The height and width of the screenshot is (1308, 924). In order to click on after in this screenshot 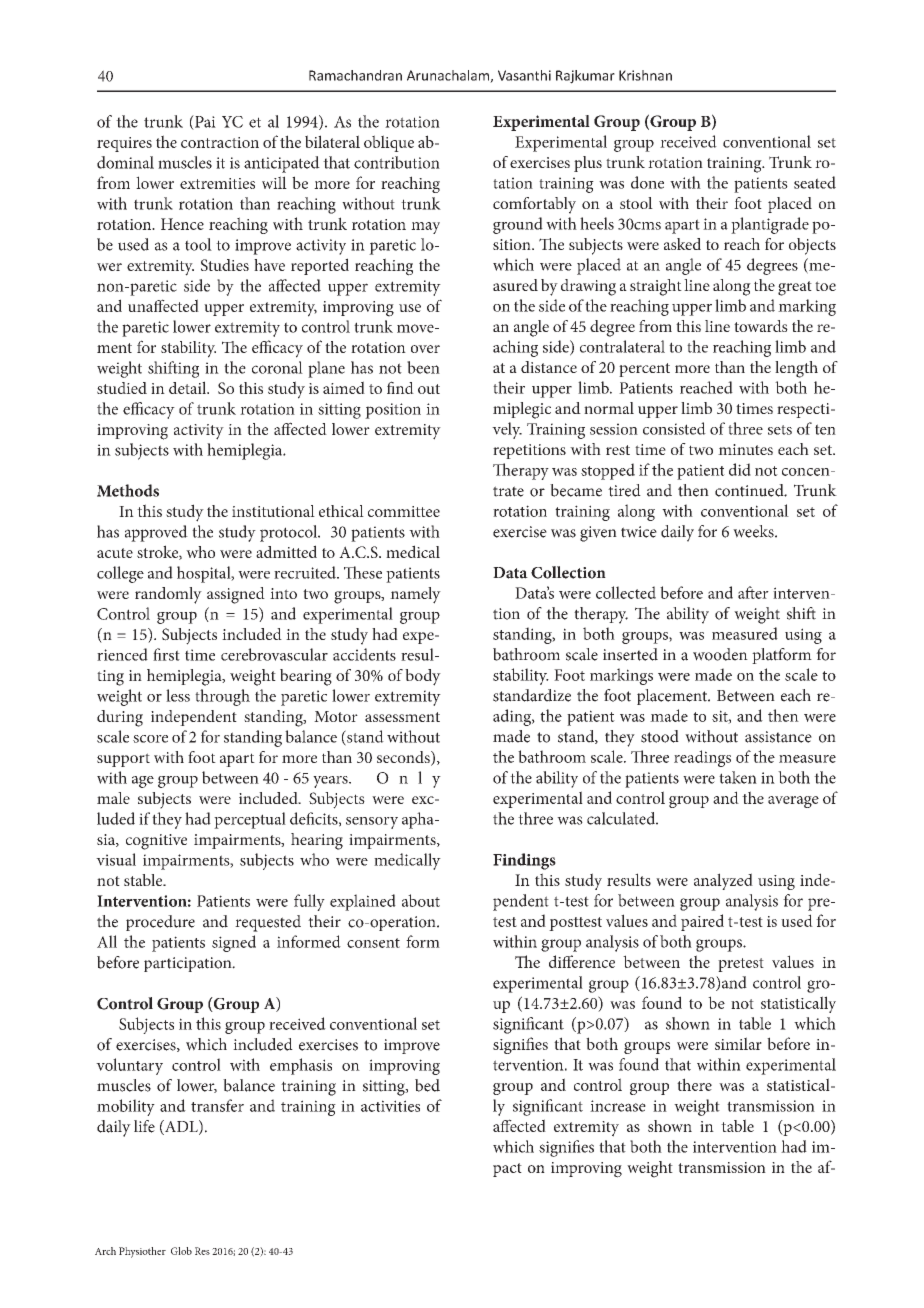, I will do `click(753, 592)`.
